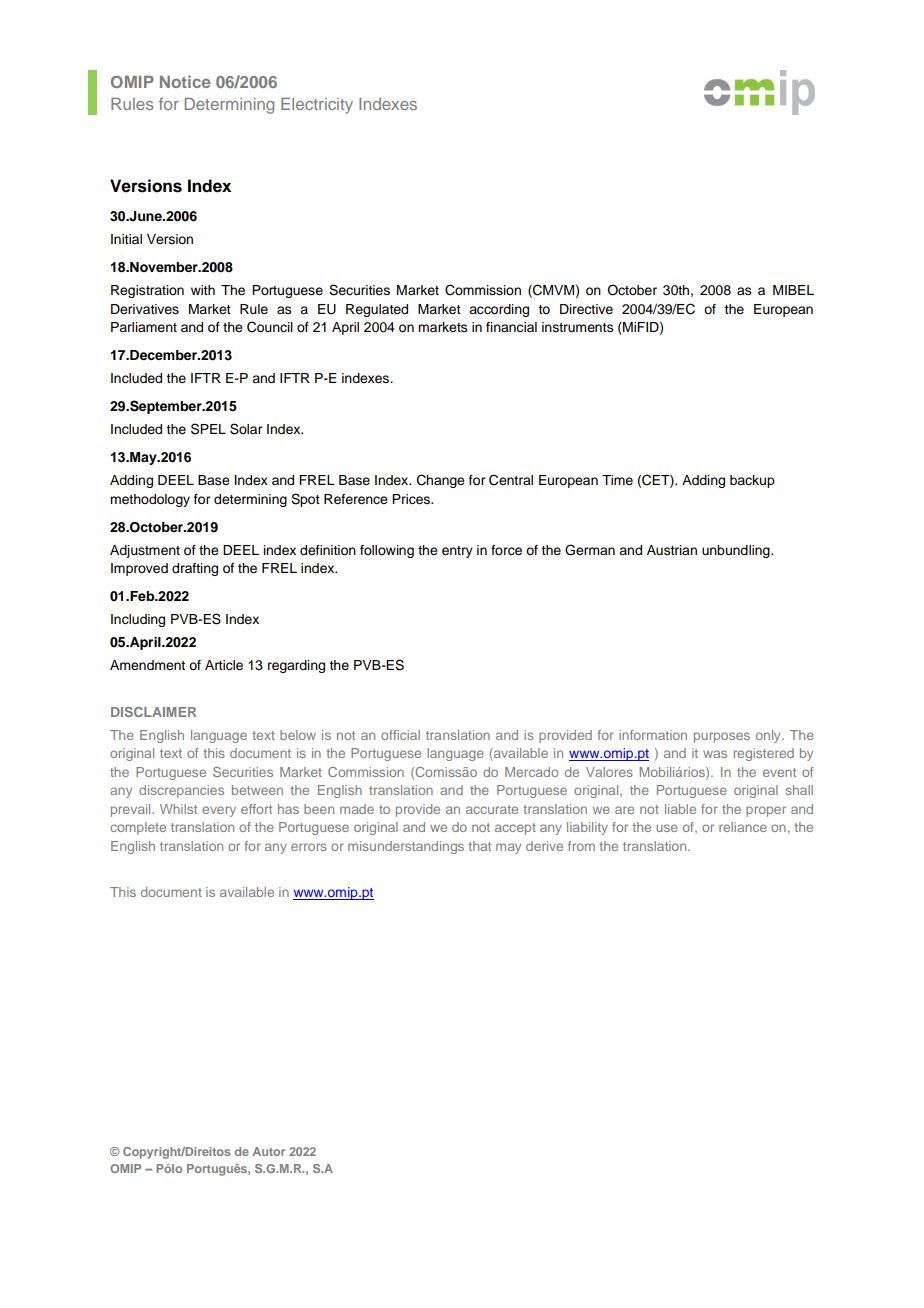 Image resolution: width=924 pixels, height=1308 pixels. What do you see at coordinates (181, 791) in the screenshot?
I see `discrepancies` at bounding box center [181, 791].
